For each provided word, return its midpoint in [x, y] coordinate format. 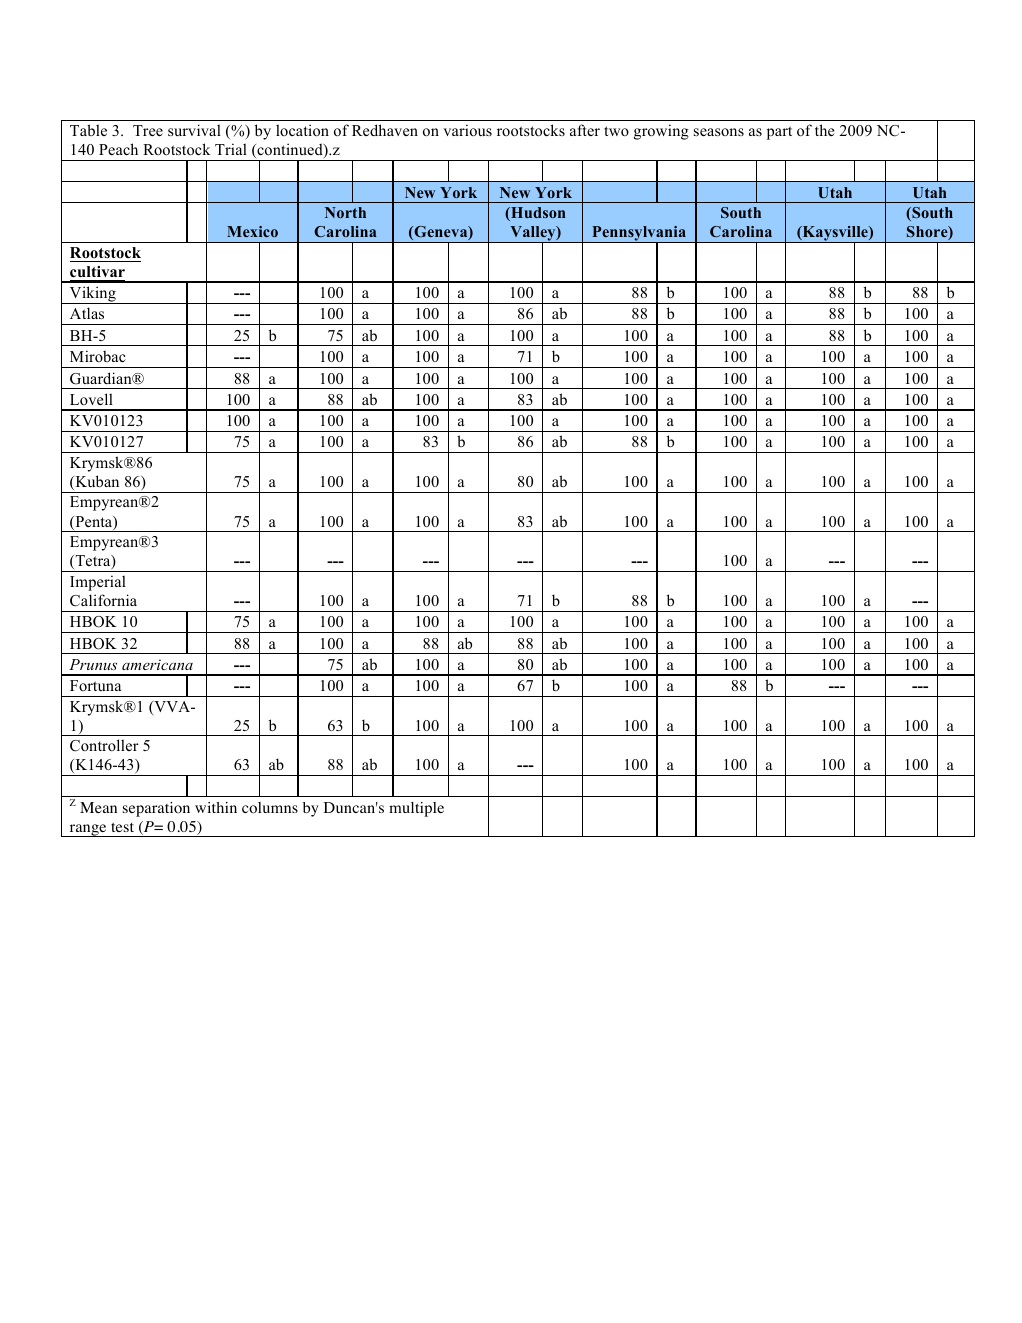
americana [157, 664]
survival [194, 130]
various [467, 130]
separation [156, 809]
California [103, 600]
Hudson [537, 214]
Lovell [91, 399]
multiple [416, 809]
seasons [719, 132]
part [779, 133]
